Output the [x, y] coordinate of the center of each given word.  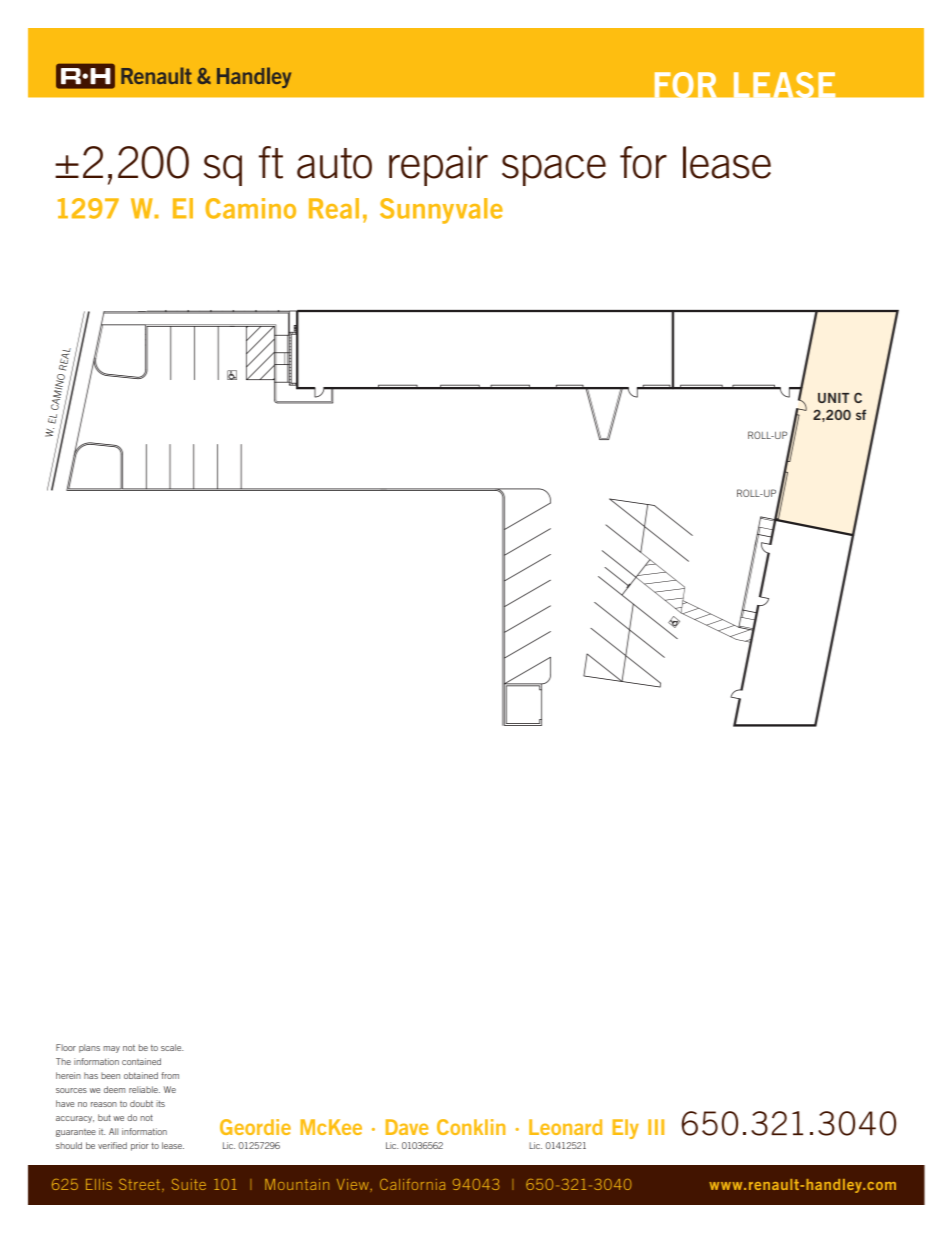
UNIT [833, 398]
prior [140, 1146]
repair [438, 166]
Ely [625, 1129]
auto [334, 163]
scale [172, 1047]
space [554, 170]
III [656, 1127]
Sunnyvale [441, 211]
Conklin [471, 1127]
